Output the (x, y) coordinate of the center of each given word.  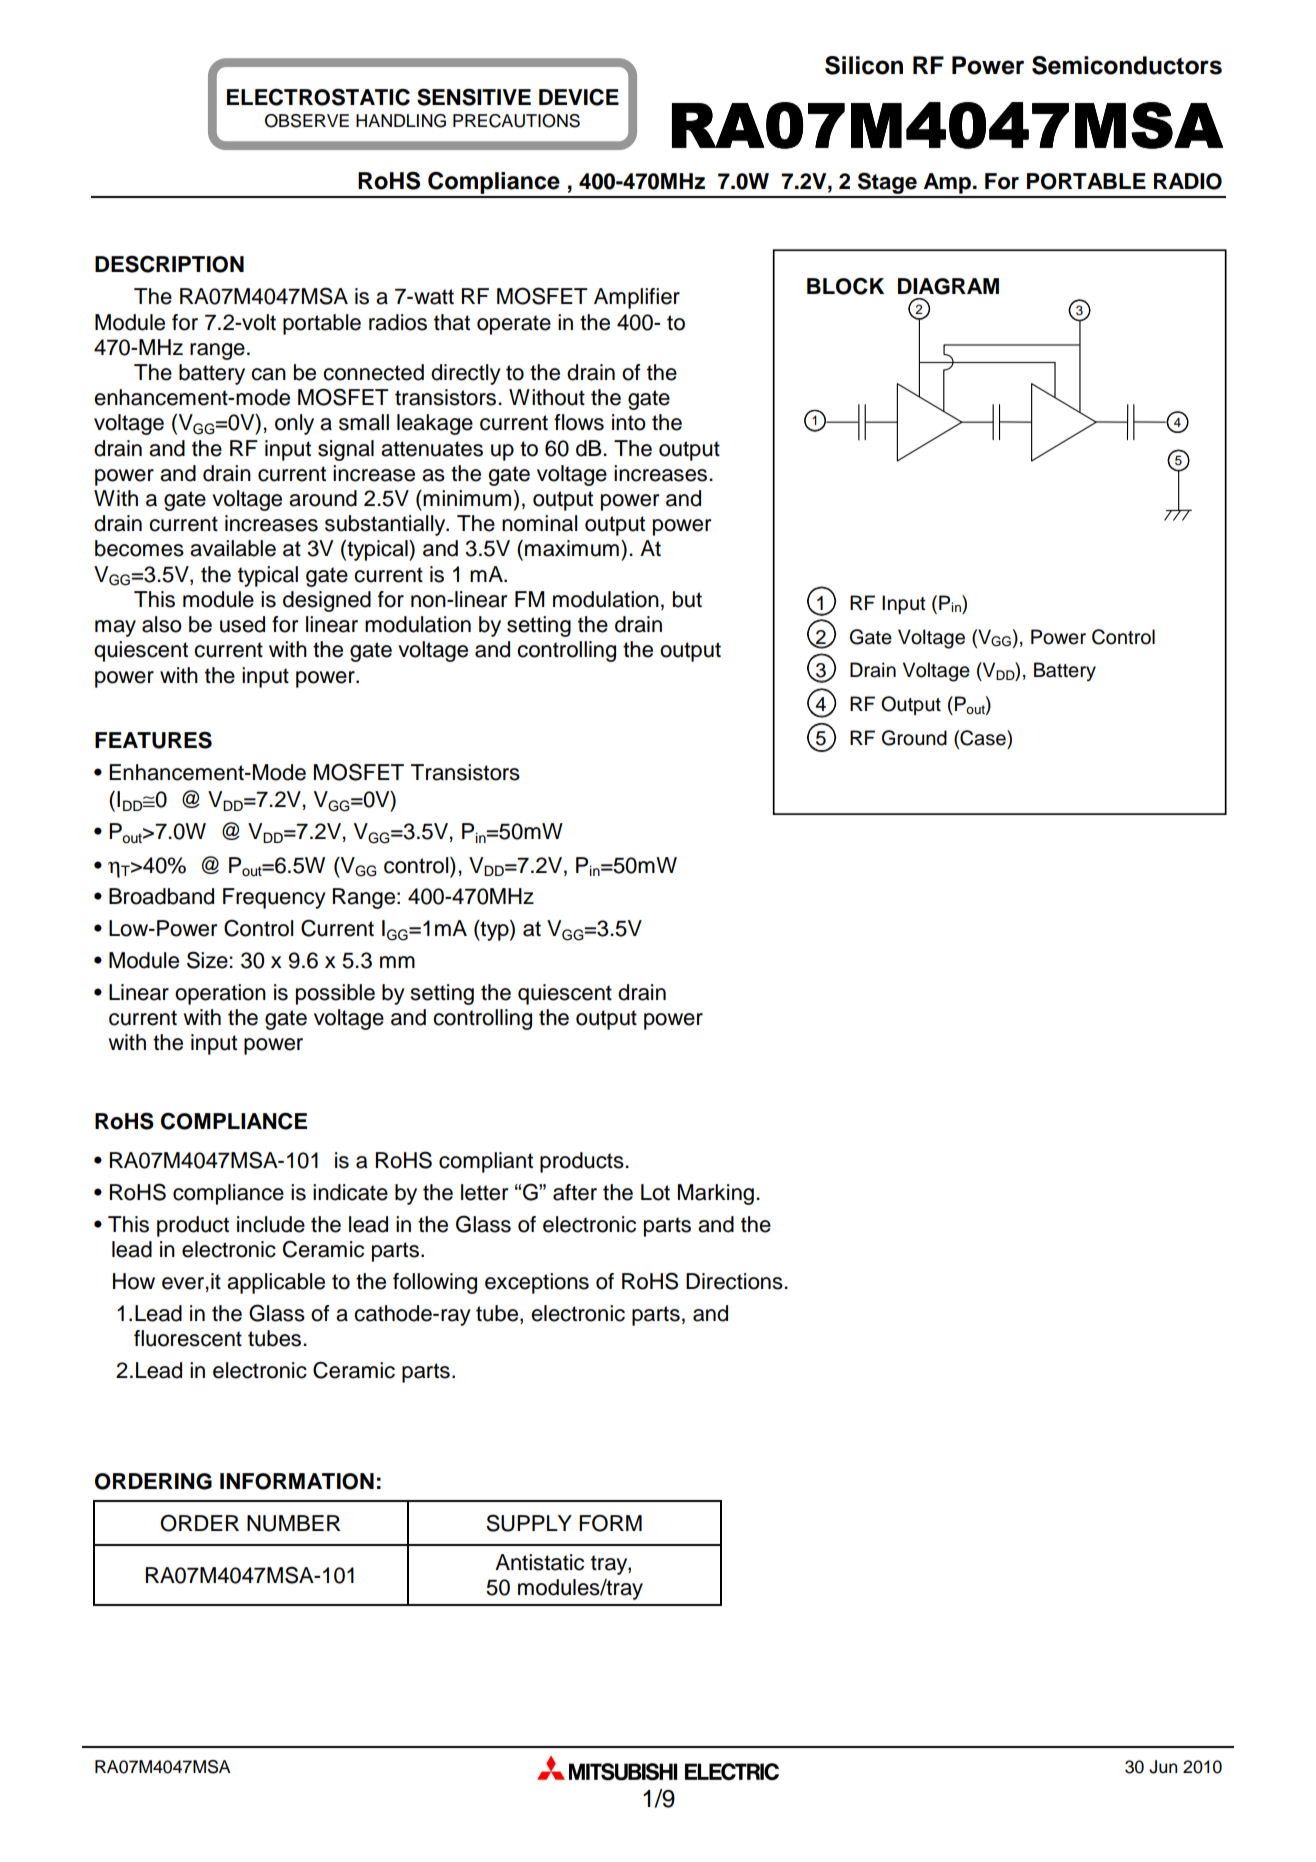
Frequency (274, 898)
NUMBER (294, 1523)
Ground (914, 738)
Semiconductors (1127, 65)
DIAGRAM (948, 286)
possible (335, 994)
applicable (276, 1283)
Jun (1163, 1767)
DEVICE (579, 97)
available (233, 548)
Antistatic (539, 1562)
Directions (735, 1281)
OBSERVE (307, 121)
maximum (572, 548)
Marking (716, 1194)
